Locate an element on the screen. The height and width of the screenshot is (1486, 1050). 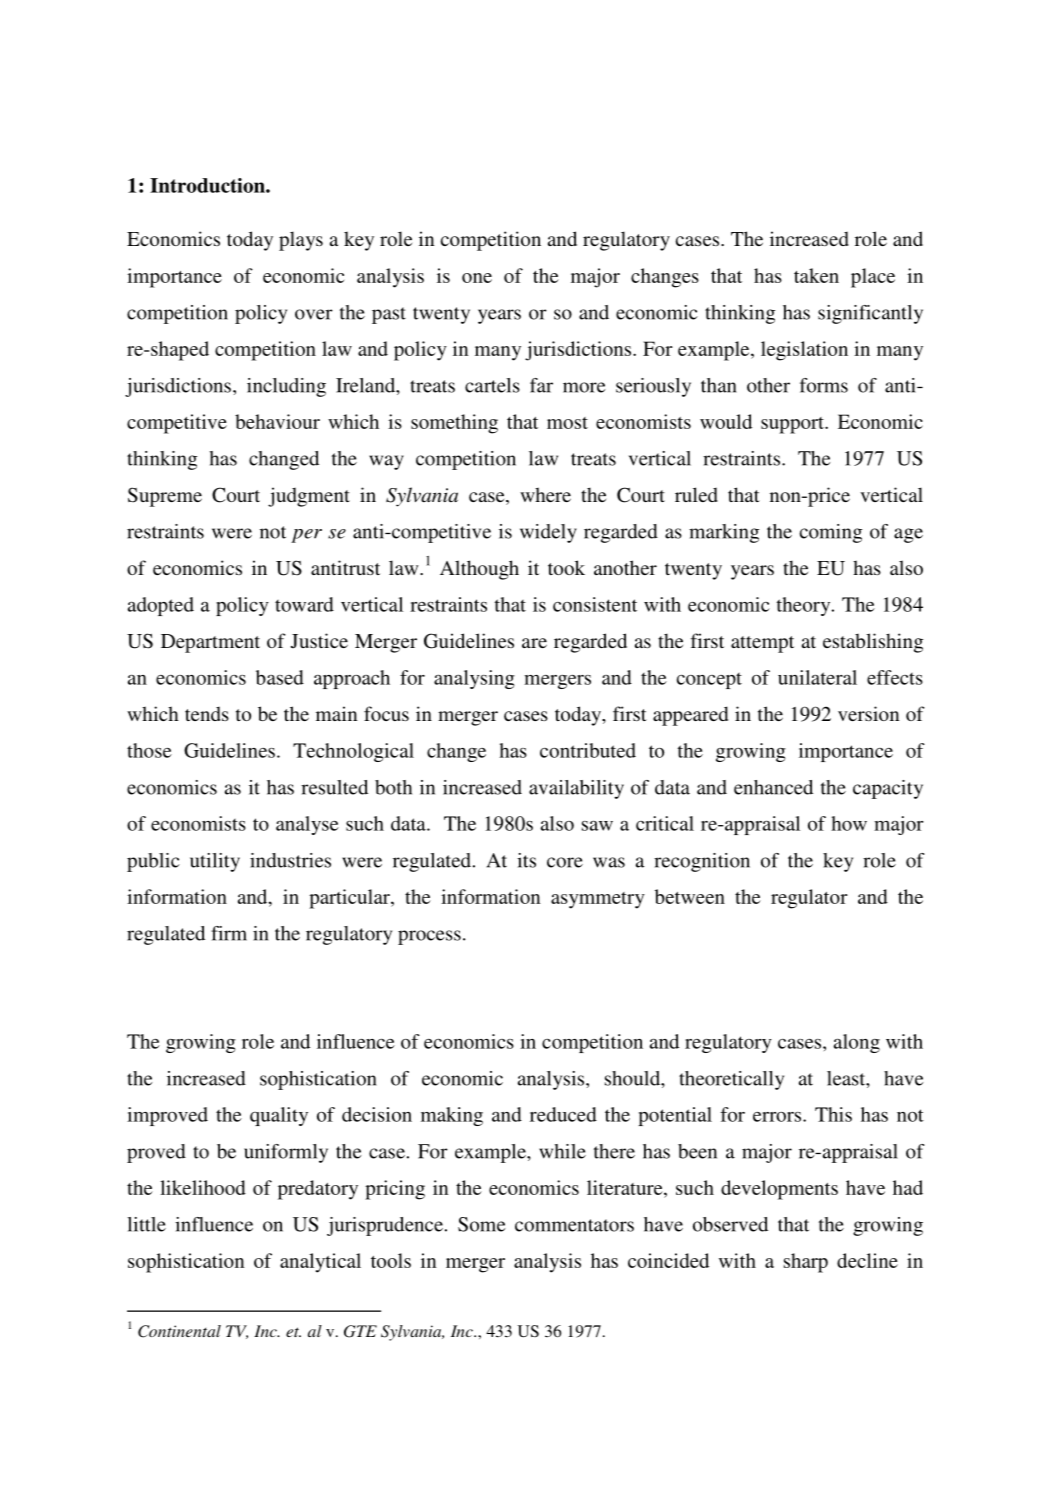
sharp is located at coordinates (806, 1263).
